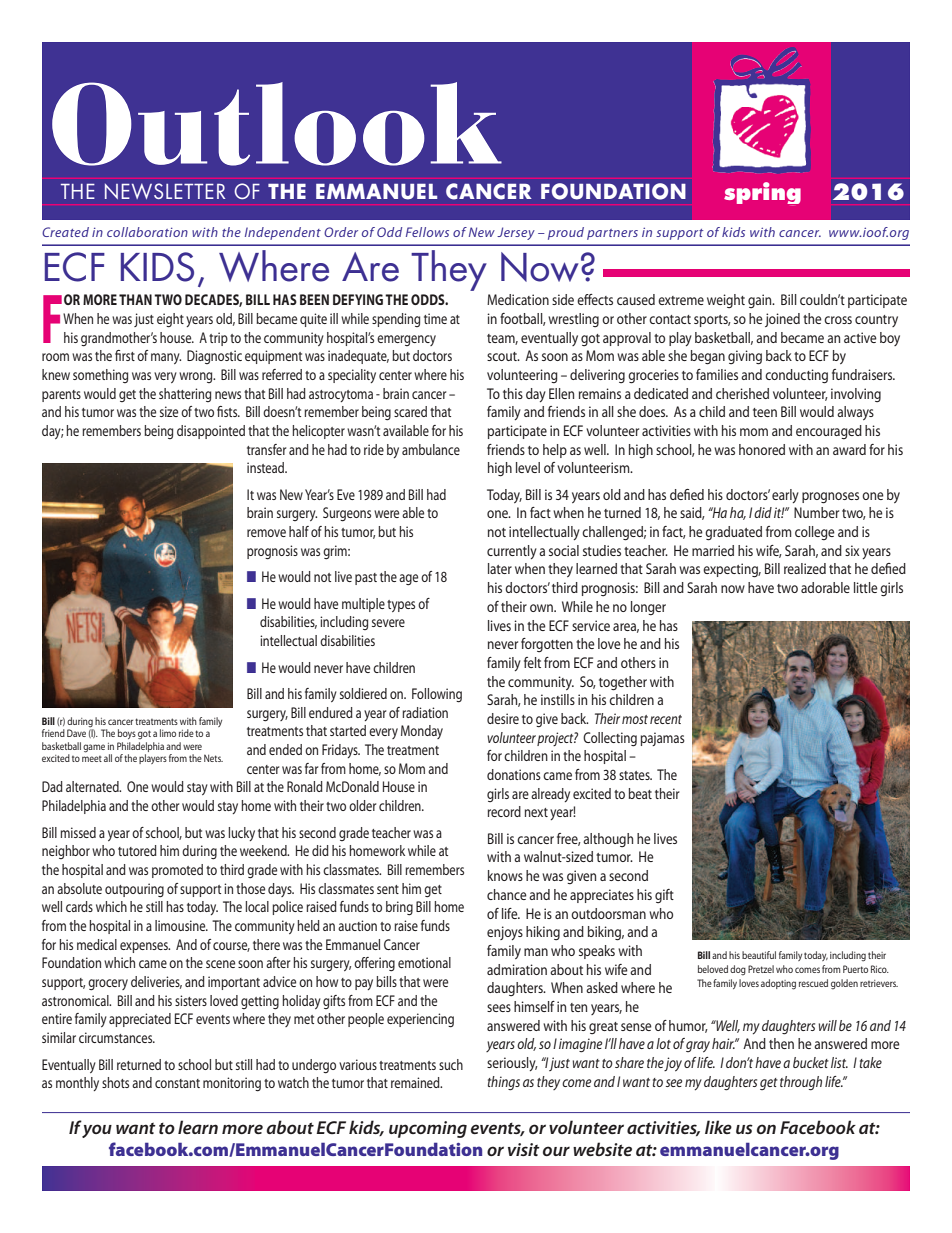 The image size is (952, 1233). I want to click on realized, so click(805, 568).
